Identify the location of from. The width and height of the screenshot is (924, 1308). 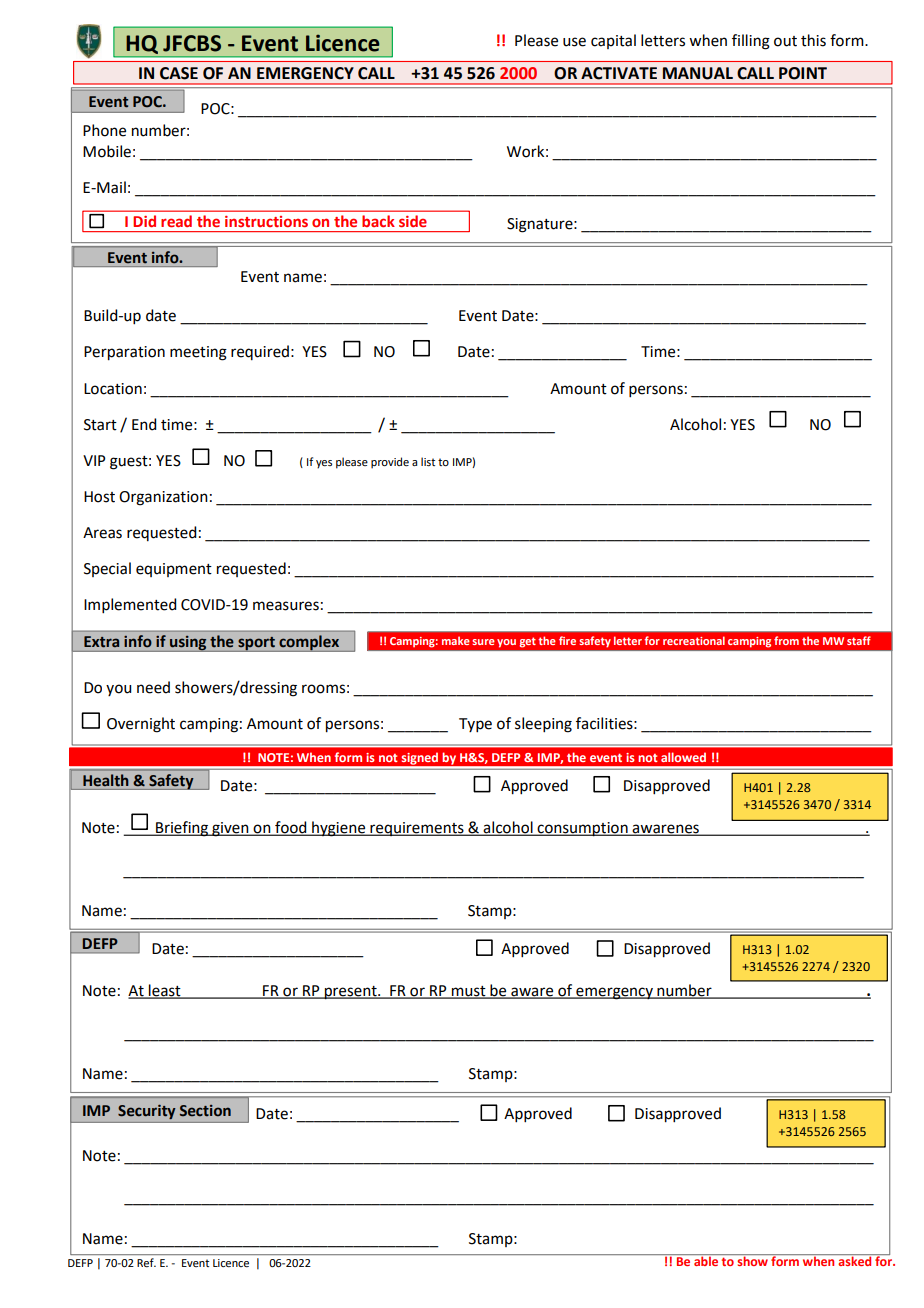
(786, 640).
